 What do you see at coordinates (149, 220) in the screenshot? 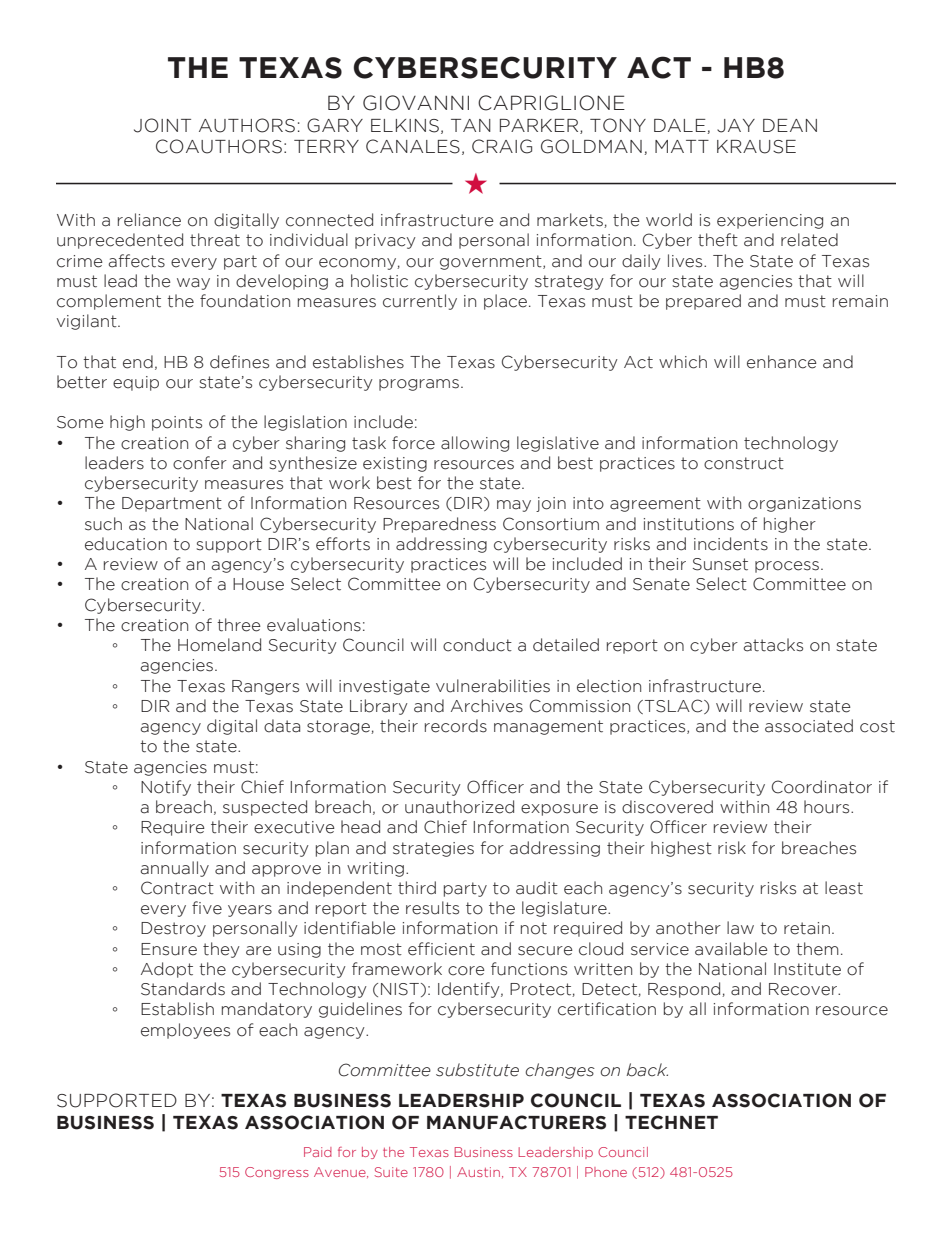
I see `reliance` at bounding box center [149, 220].
